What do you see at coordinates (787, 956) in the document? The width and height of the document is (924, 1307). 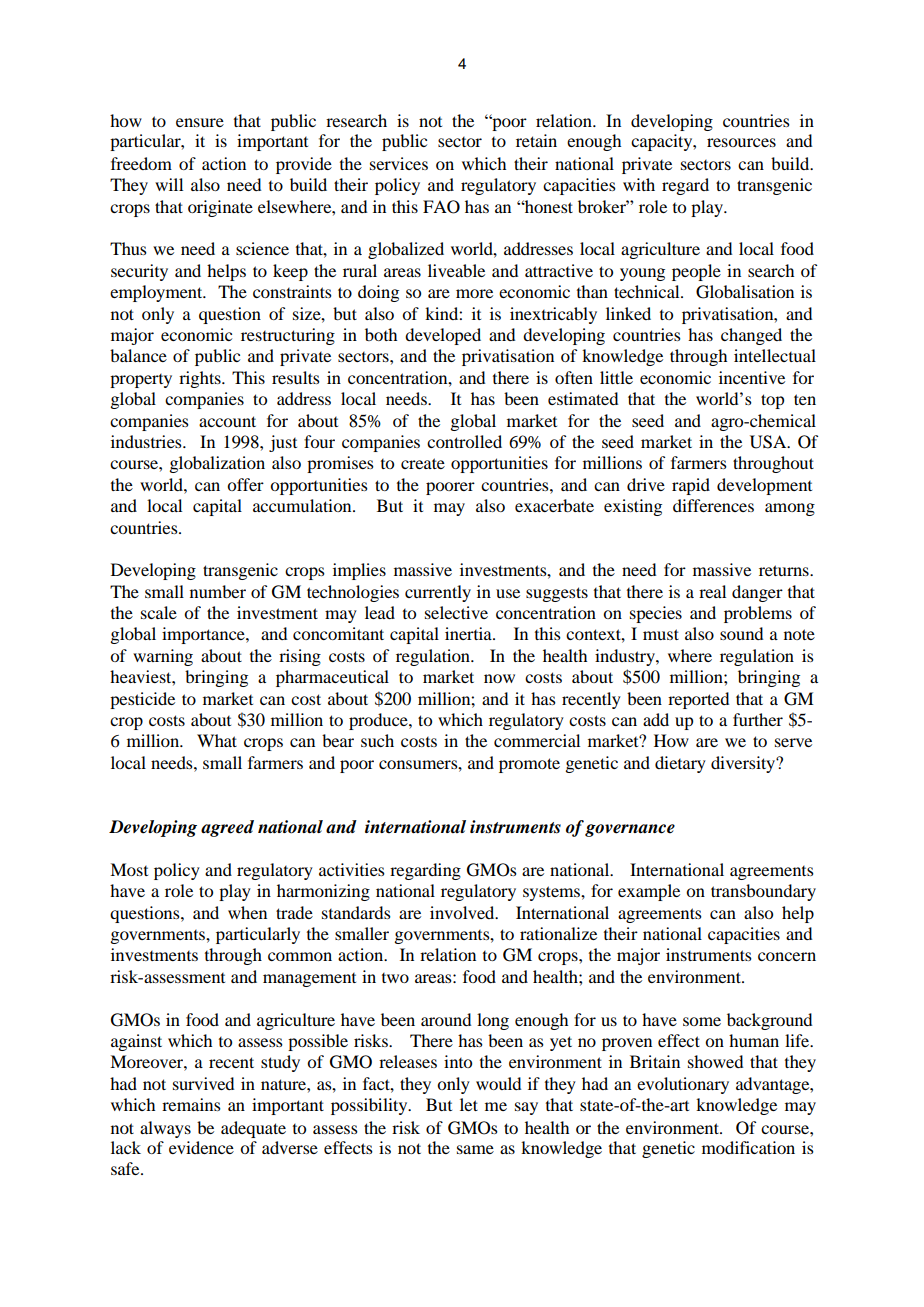 I see `concern` at bounding box center [787, 956].
